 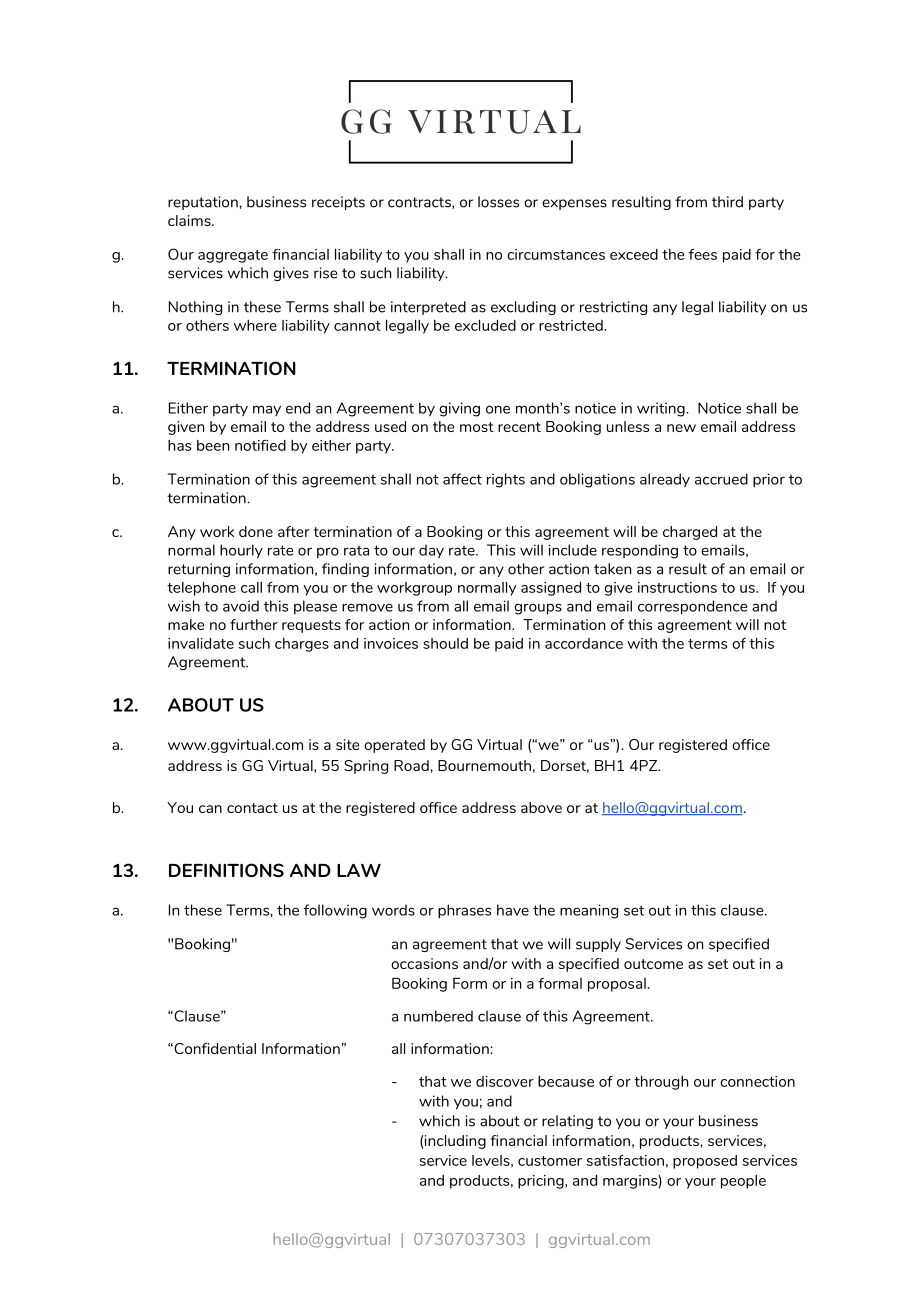 I want to click on Confidential, so click(x=214, y=1048).
